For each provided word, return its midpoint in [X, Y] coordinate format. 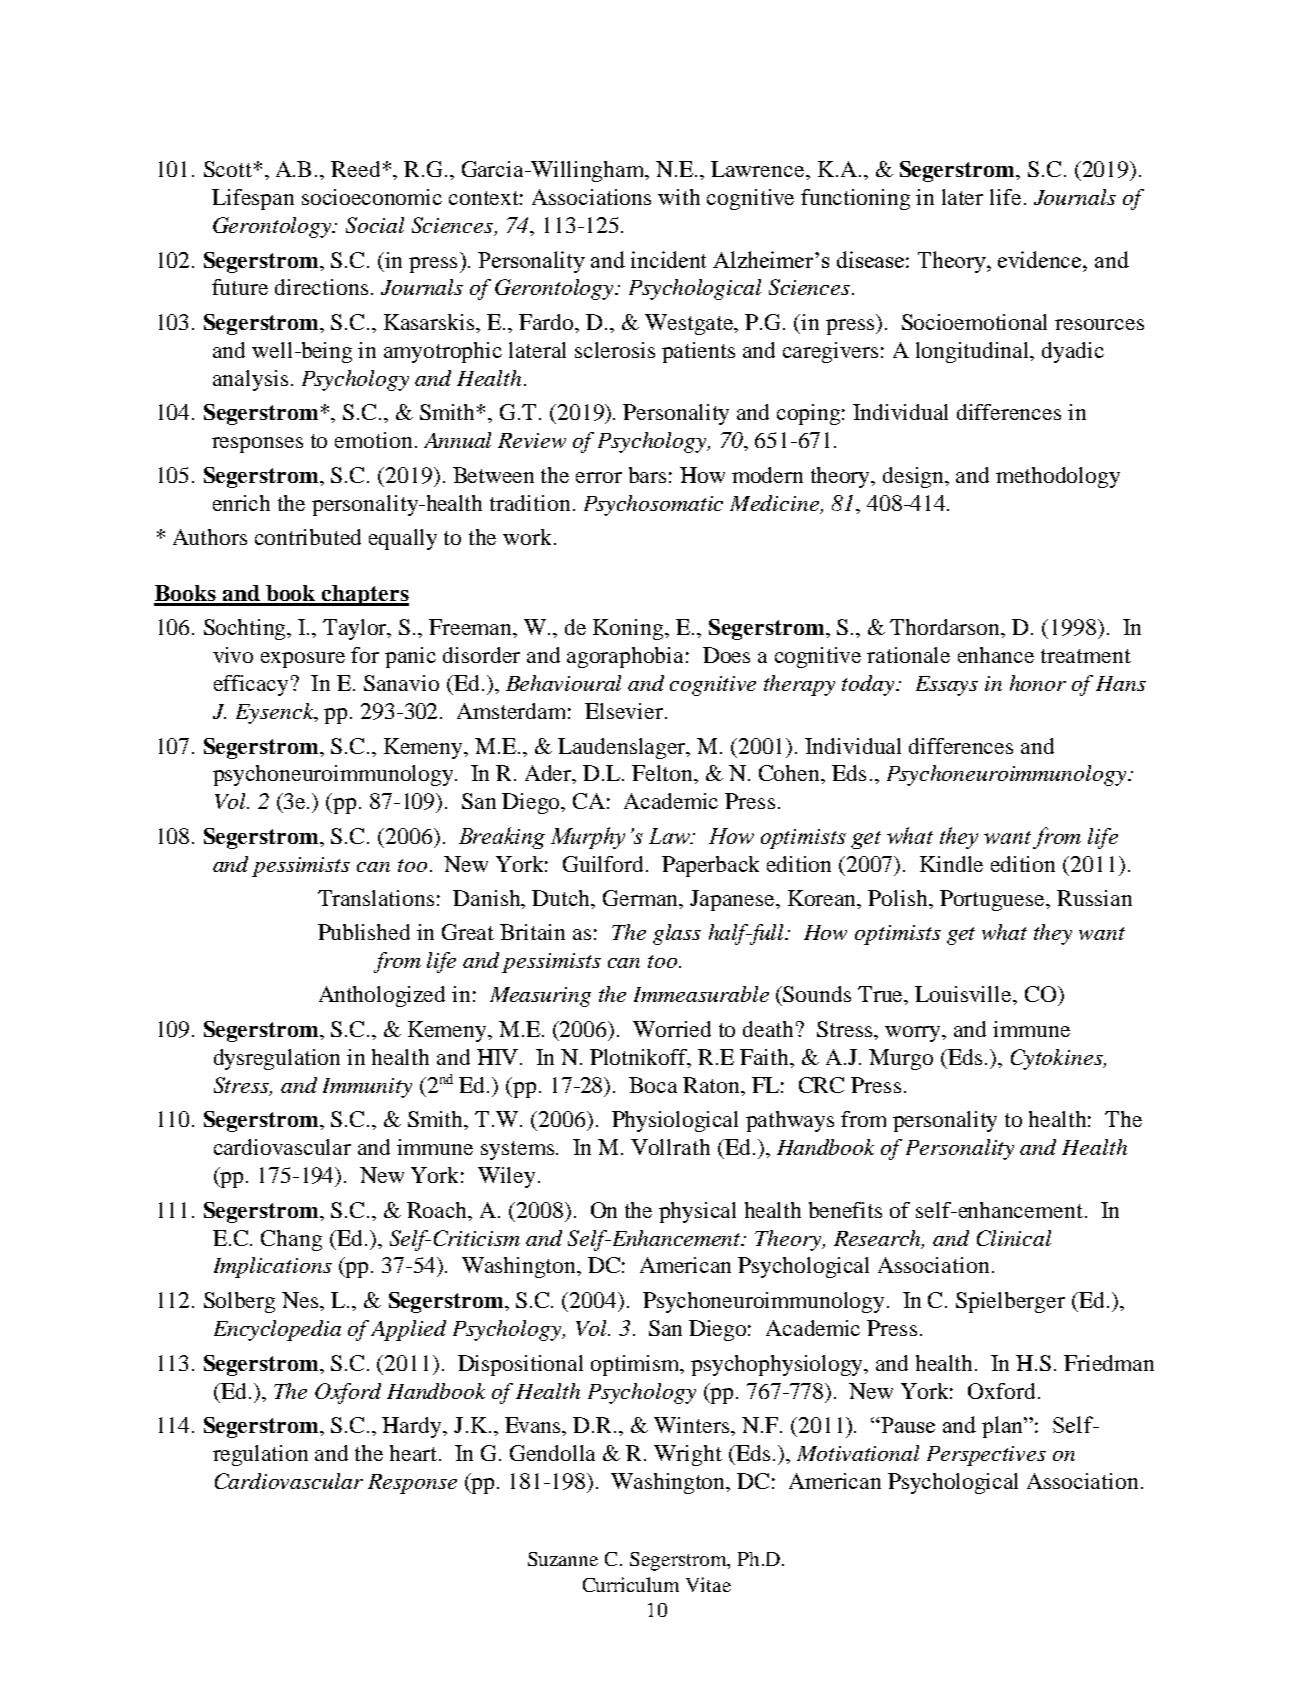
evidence [1041, 259]
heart [415, 1453]
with [679, 197]
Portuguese [994, 900]
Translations [376, 898]
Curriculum [631, 1584]
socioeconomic [372, 197]
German [642, 899]
